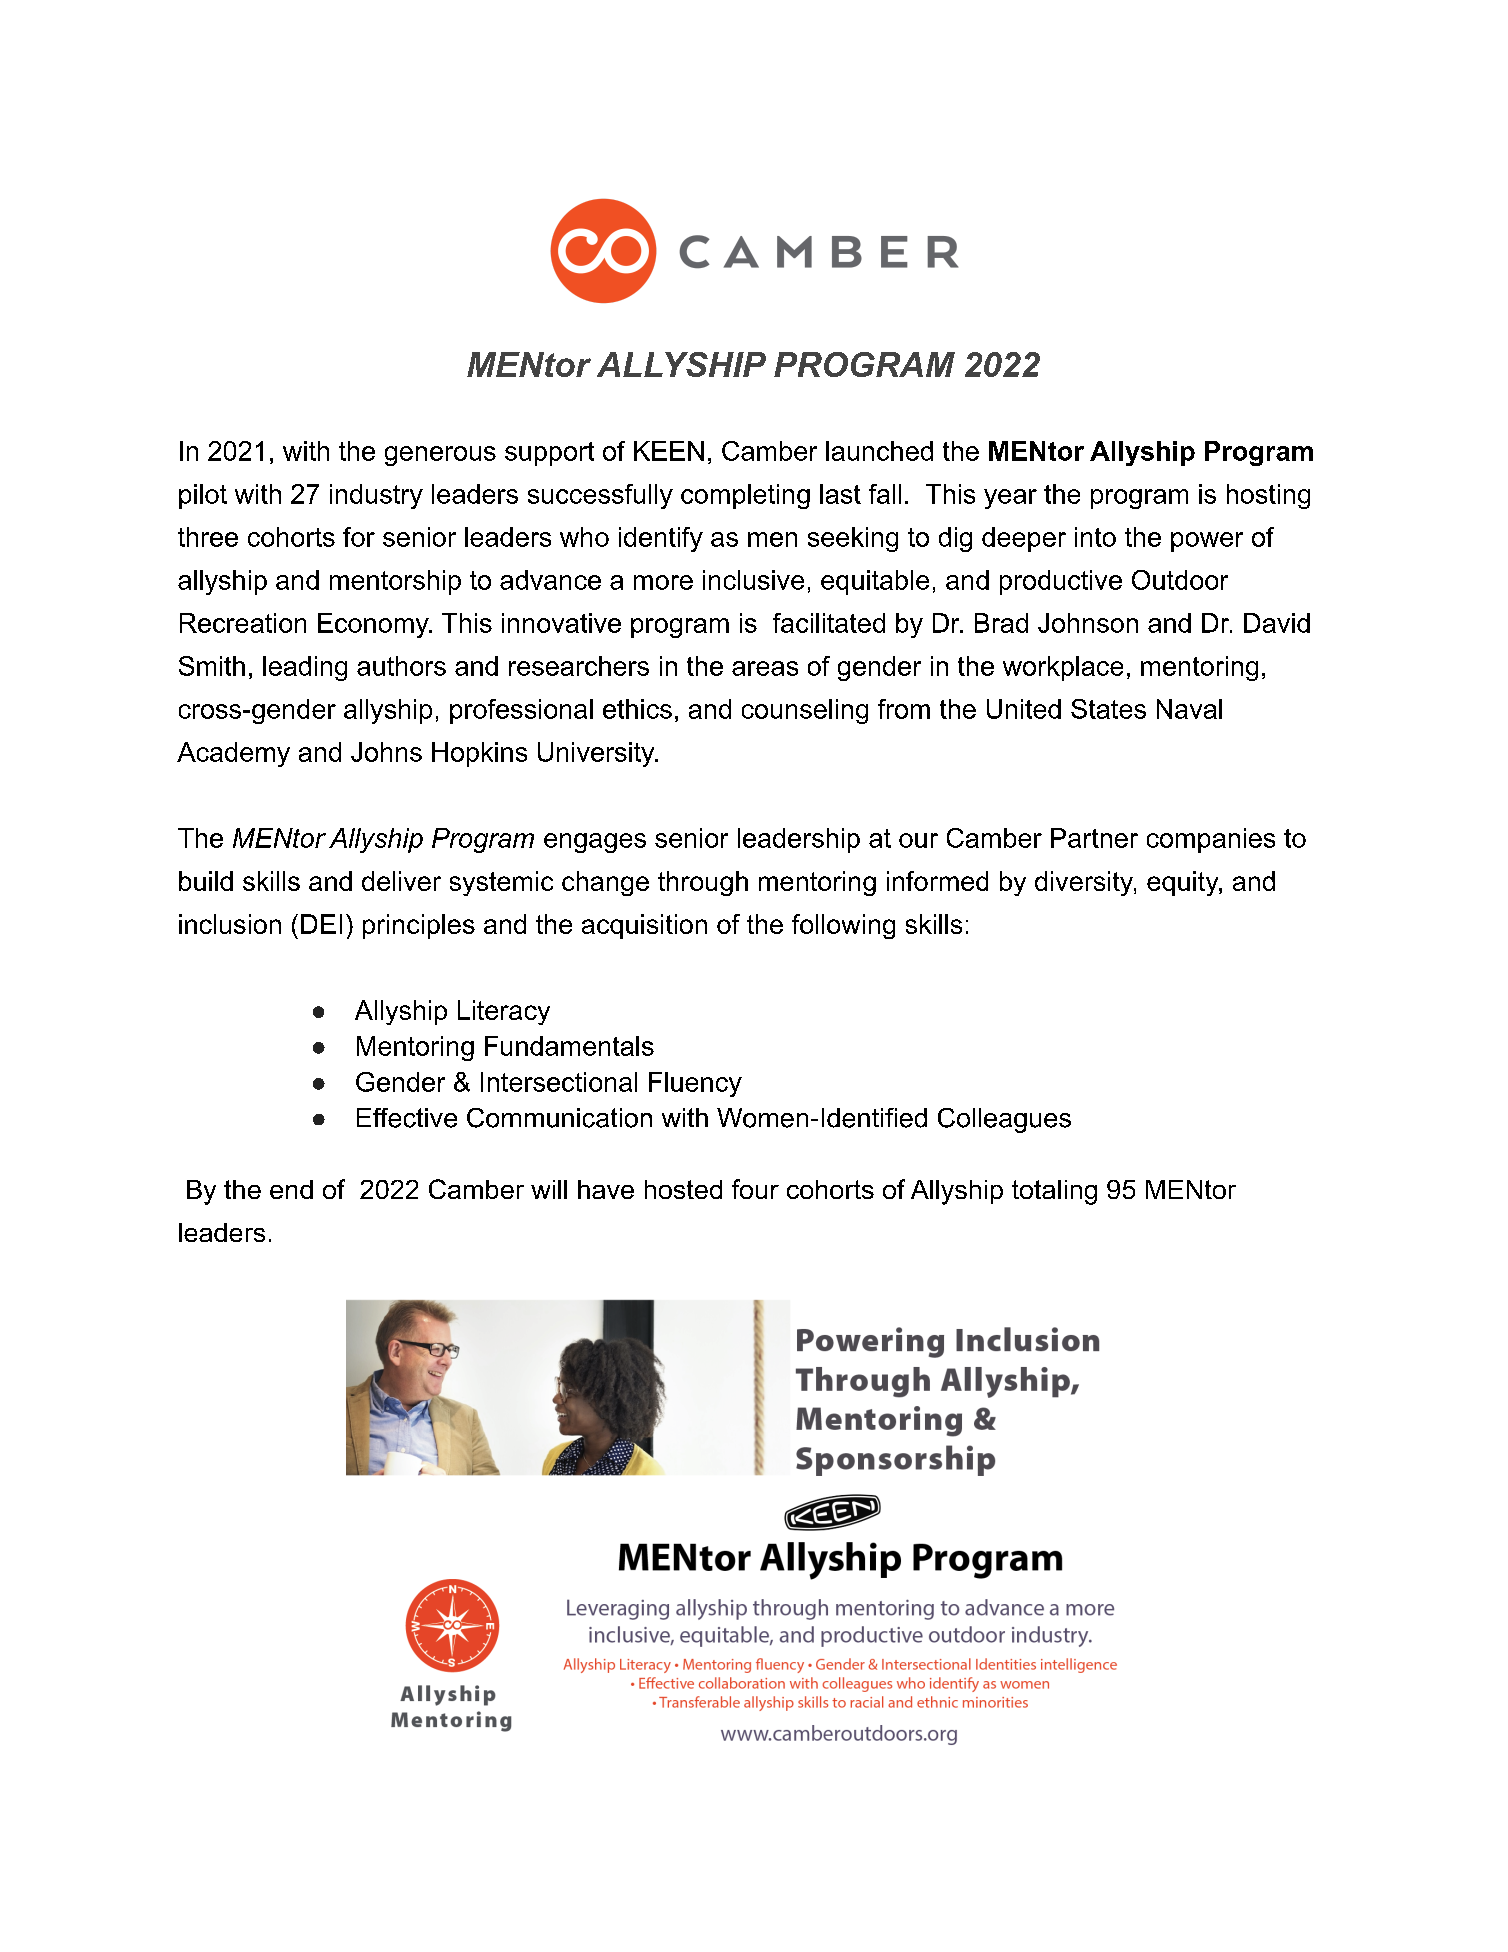  Describe the element at coordinates (805, 711) in the image. I see `counseling` at that location.
